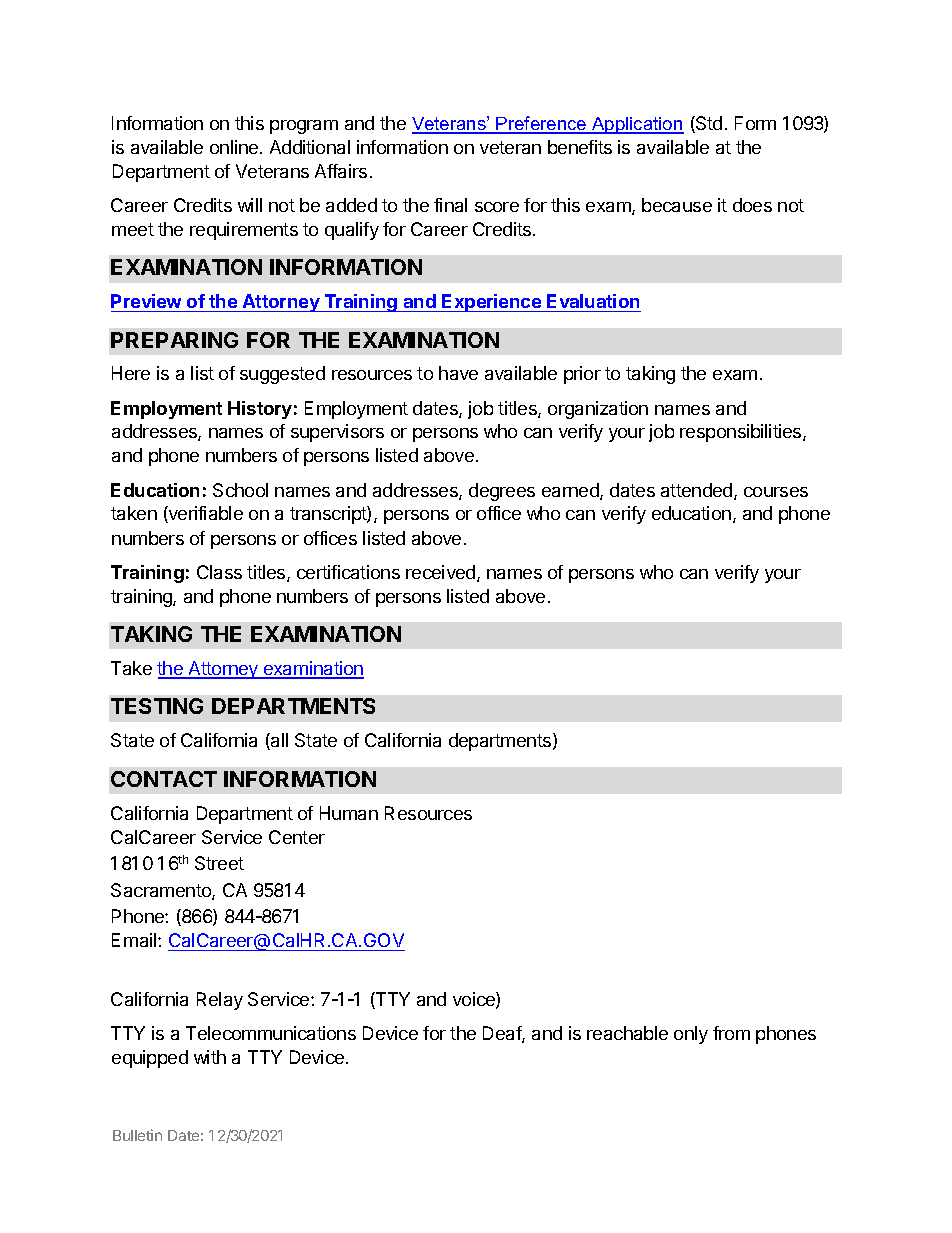 The width and height of the screenshot is (952, 1233). What do you see at coordinates (450, 205) in the screenshot?
I see `final` at bounding box center [450, 205].
